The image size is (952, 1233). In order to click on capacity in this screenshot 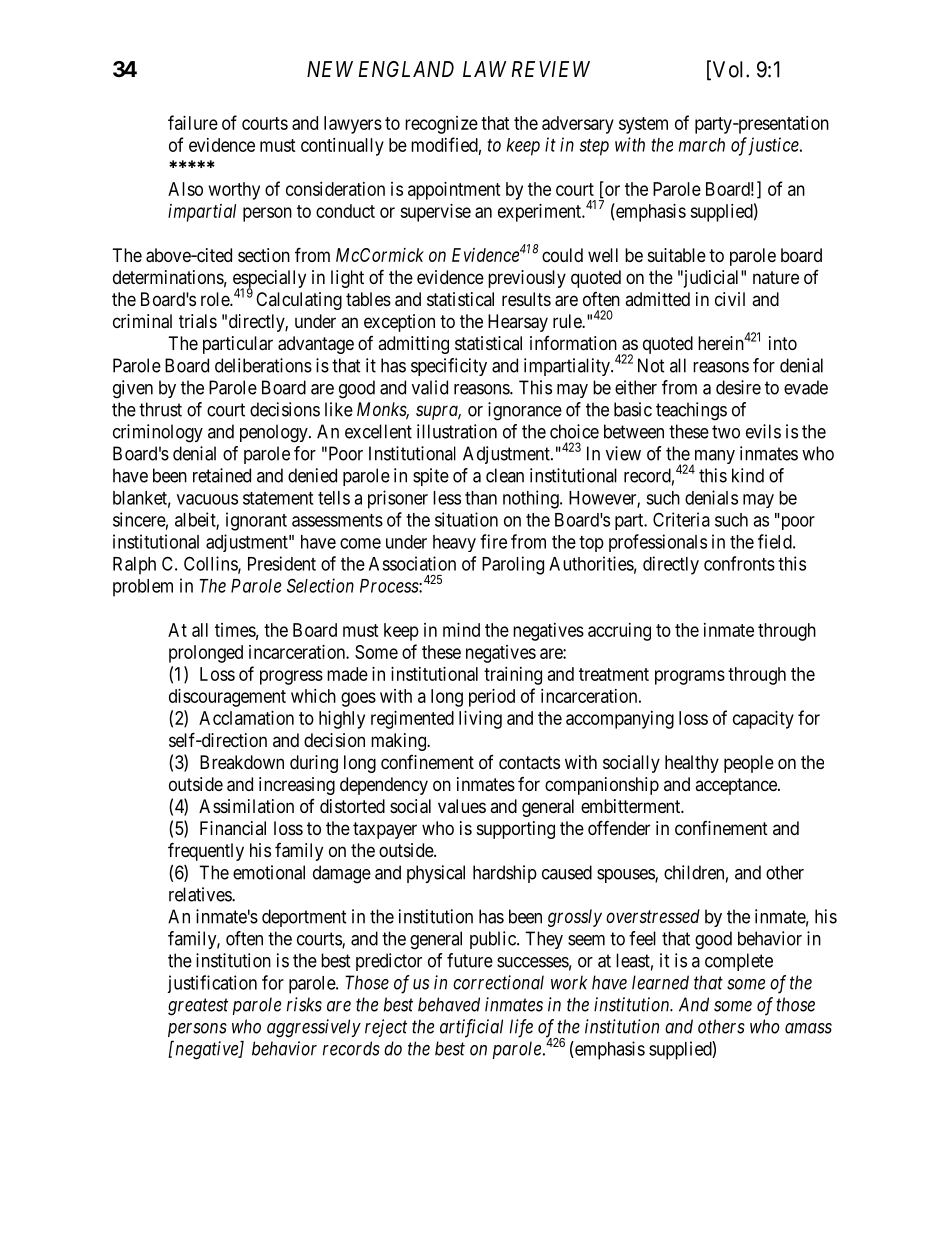, I will do `click(763, 720)`.
